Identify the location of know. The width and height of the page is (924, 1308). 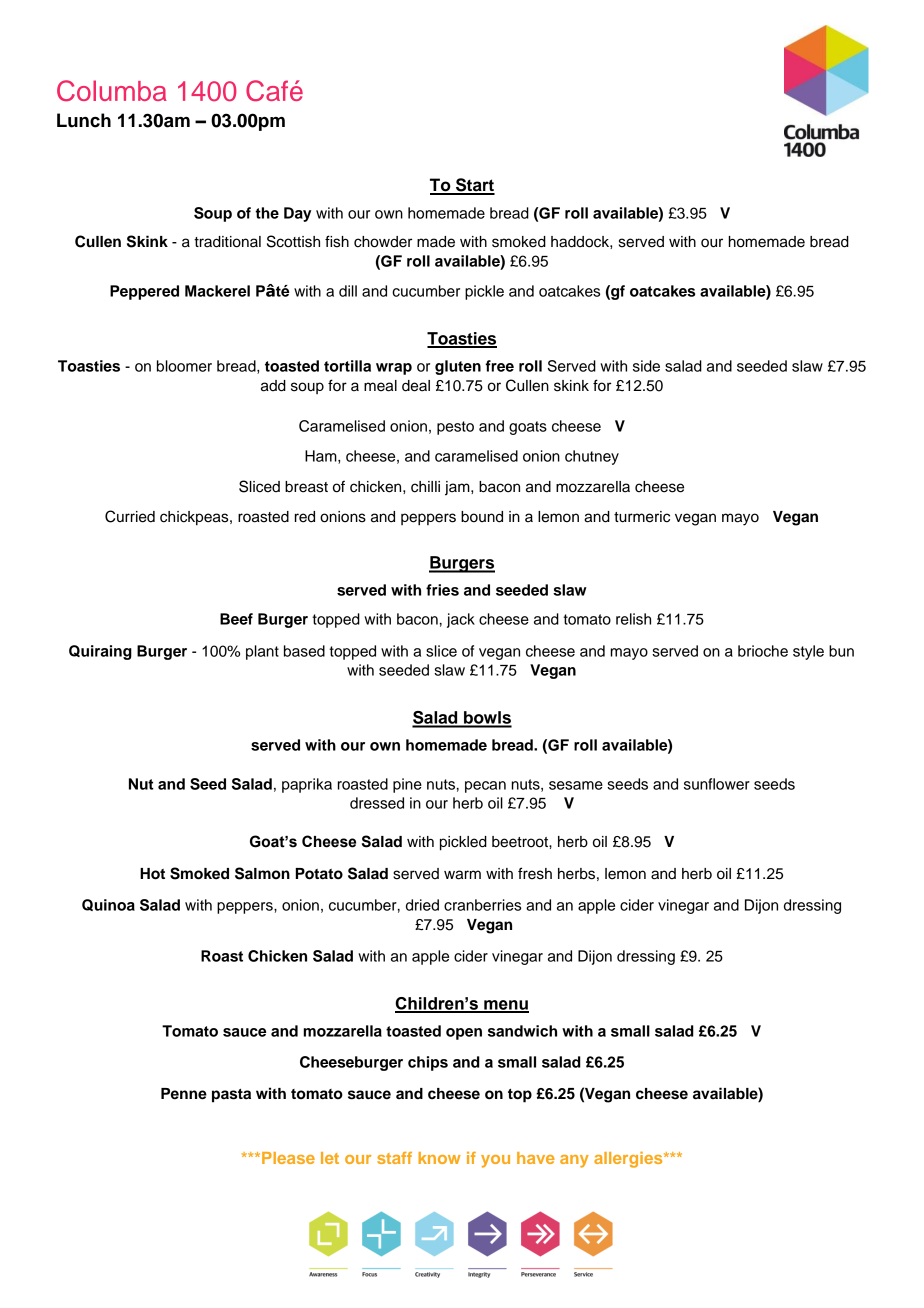
(439, 1158).
